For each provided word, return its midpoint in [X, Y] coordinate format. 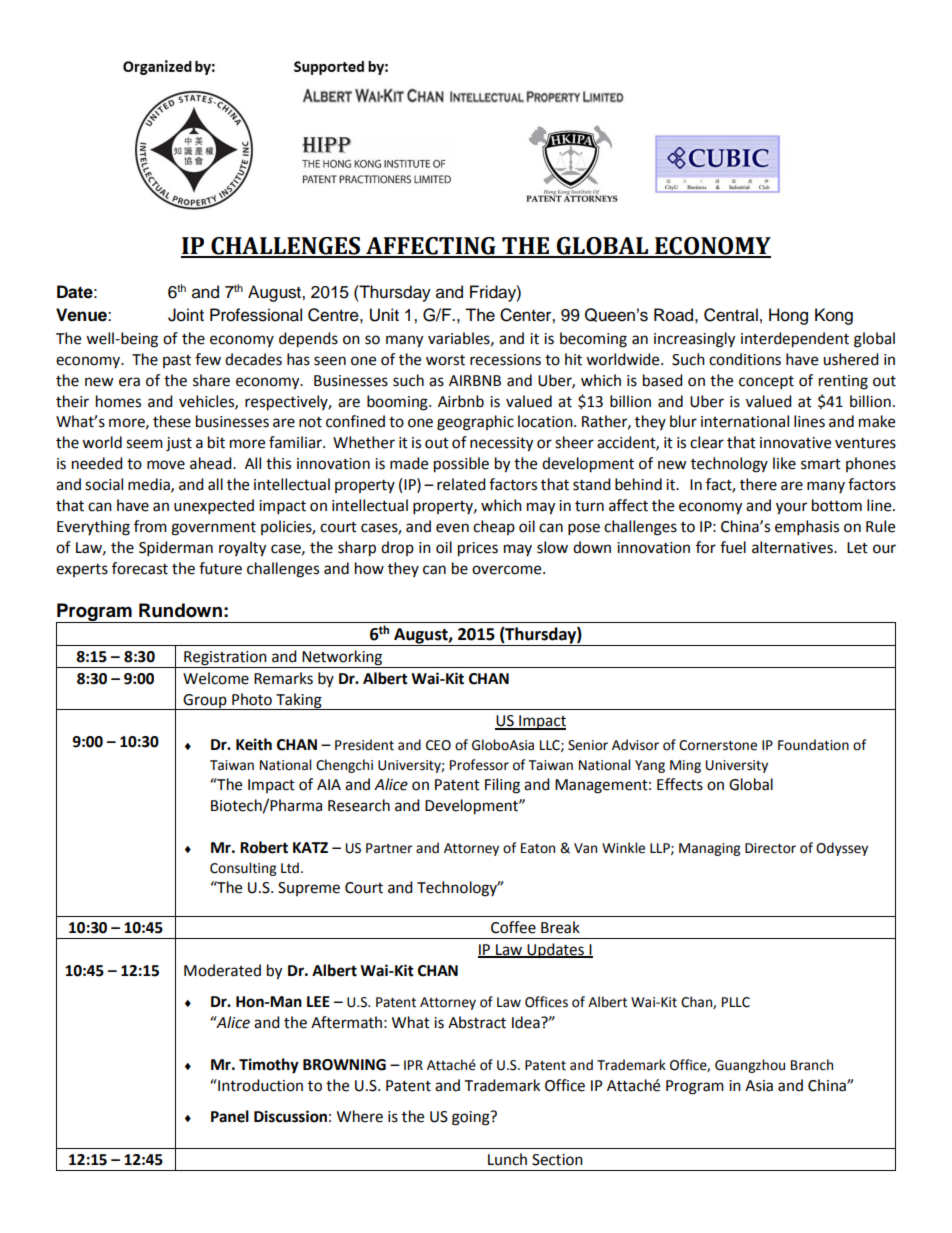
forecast [140, 568]
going [472, 1118]
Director [770, 848]
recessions [505, 360]
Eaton [538, 848]
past [177, 361]
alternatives [793, 547]
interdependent [795, 340]
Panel [230, 1116]
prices [478, 549]
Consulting [243, 869]
